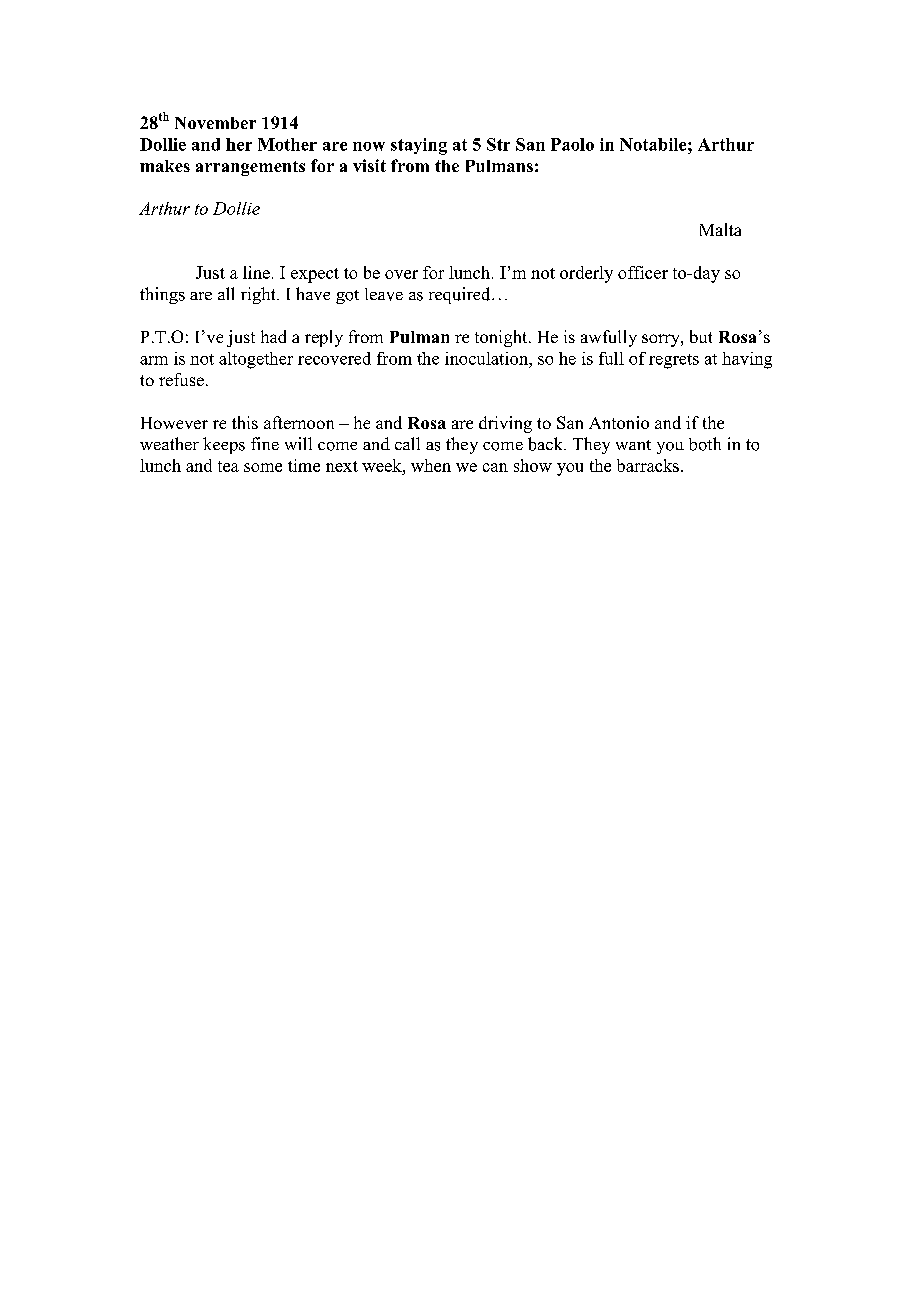 Image resolution: width=924 pixels, height=1308 pixels. Describe the element at coordinates (643, 272) in the screenshot. I see `officer` at that location.
